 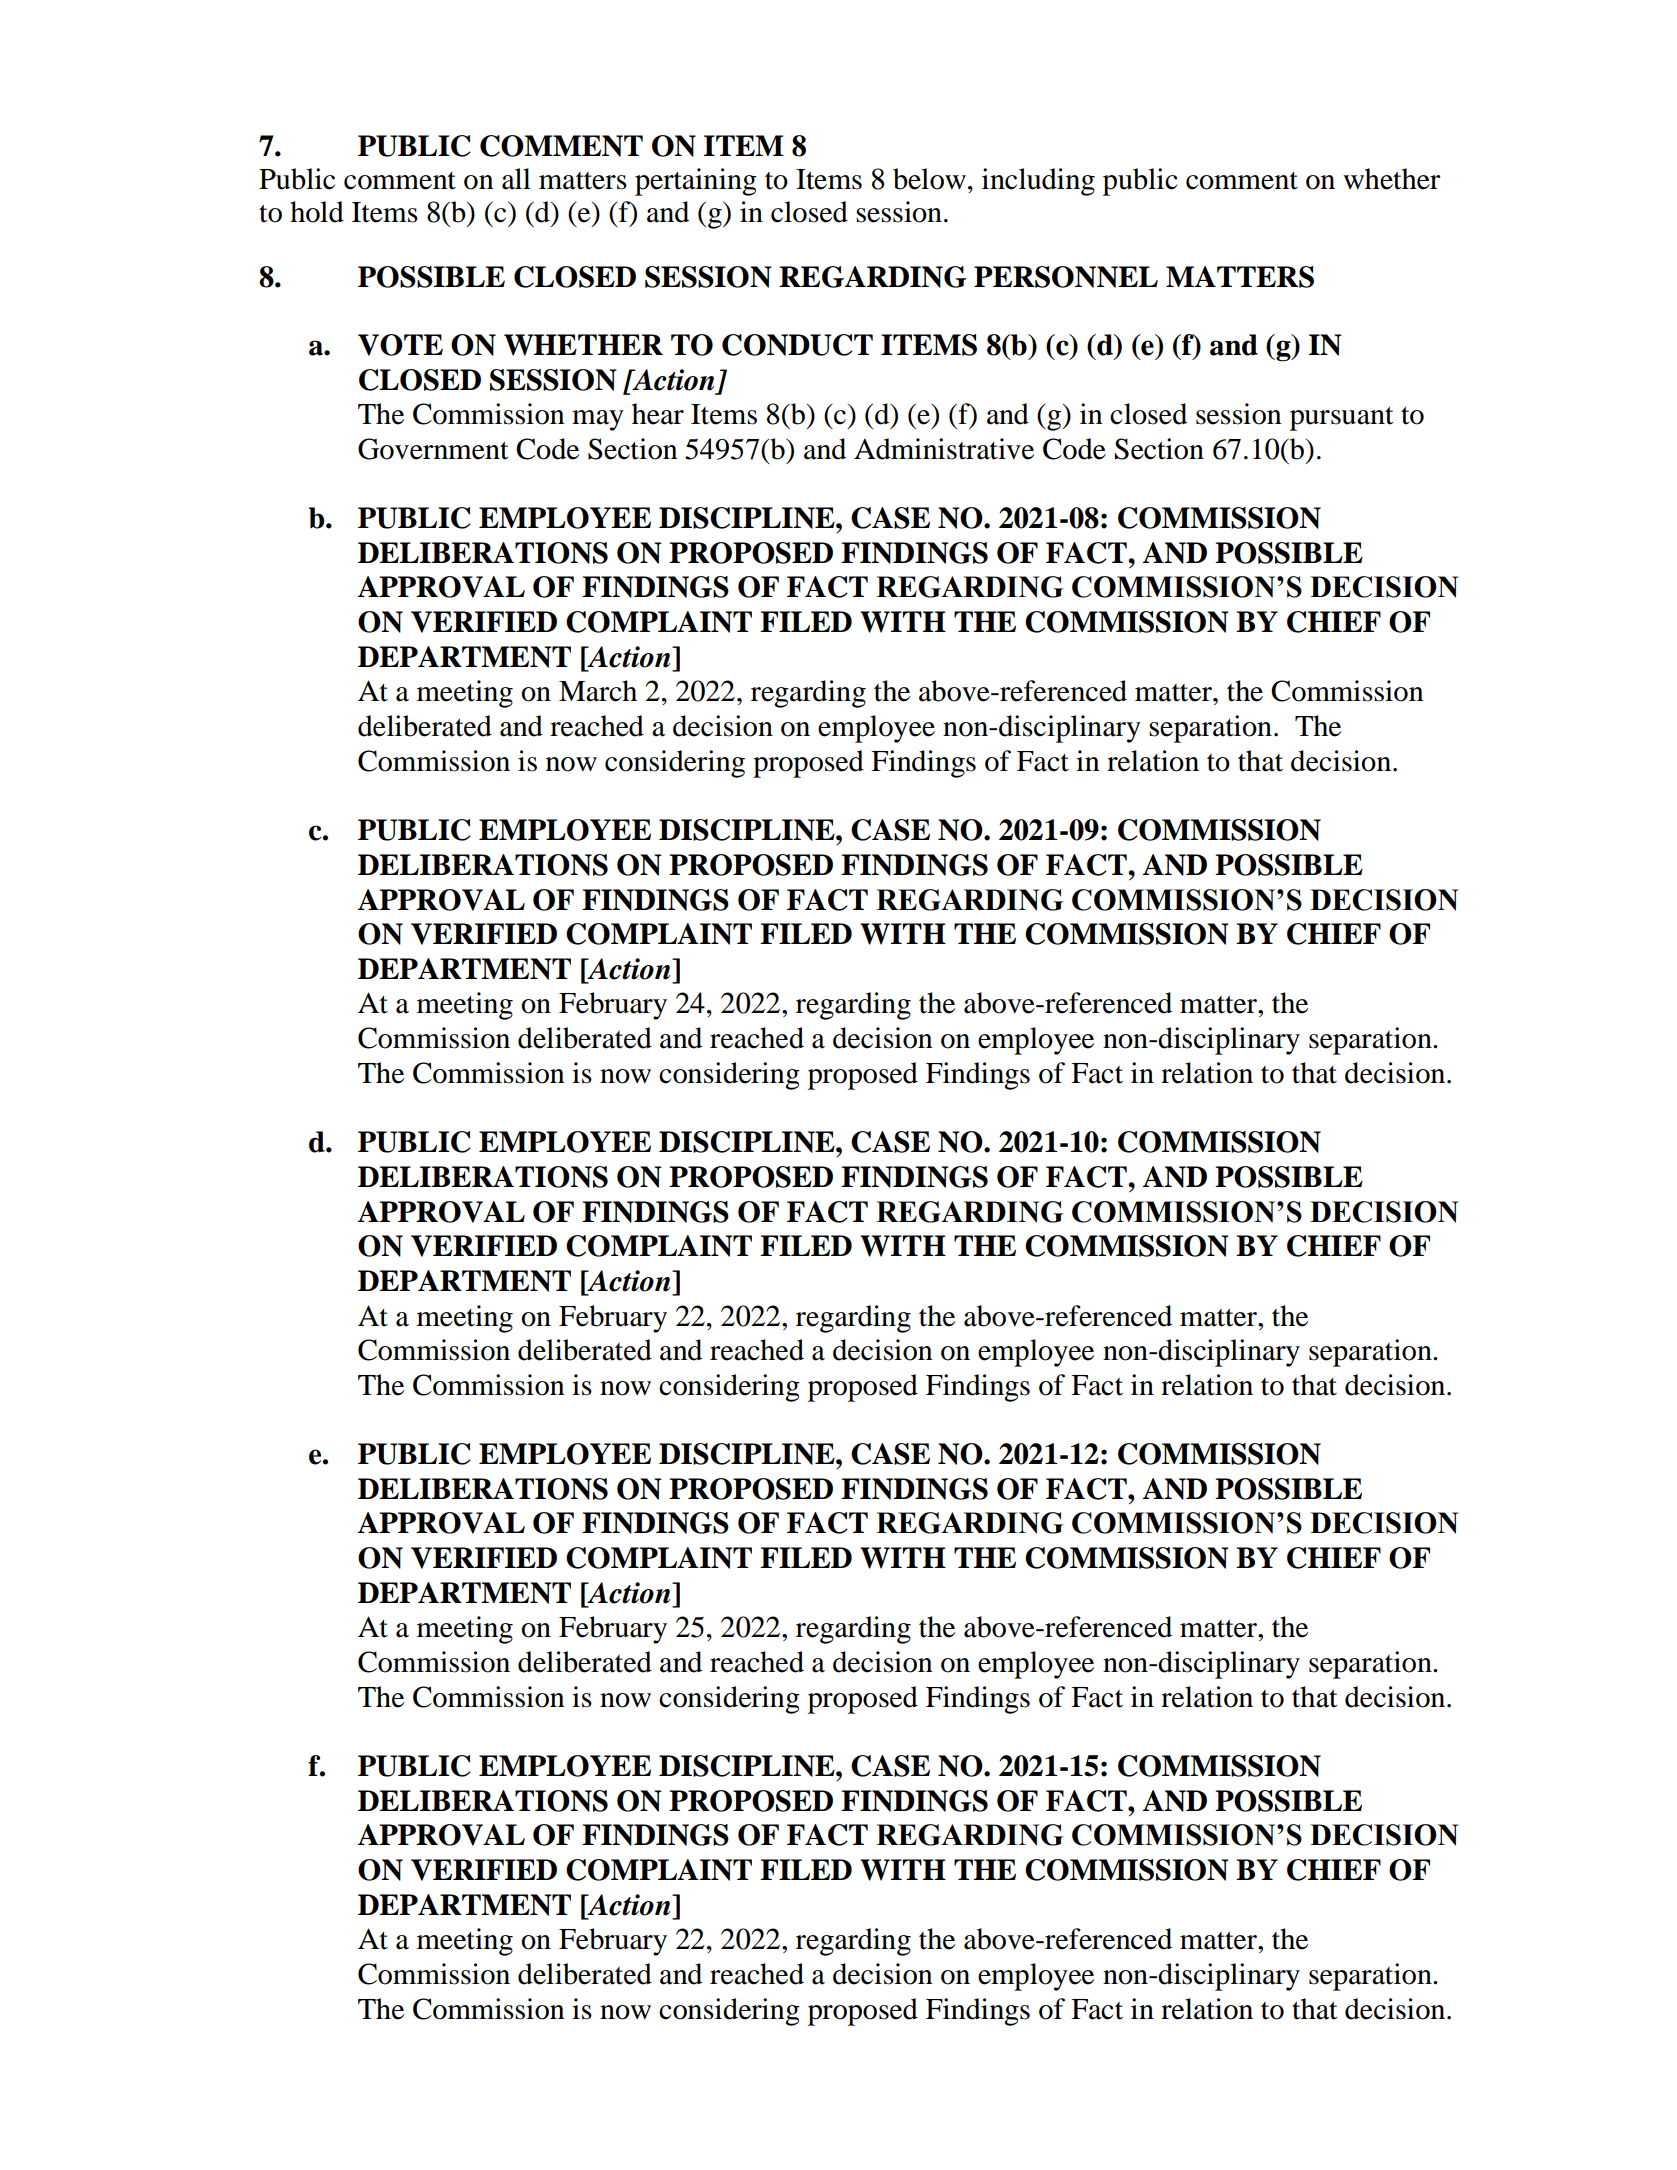 What do you see at coordinates (1066, 277) in the screenshot?
I see `PERSONNEL` at bounding box center [1066, 277].
